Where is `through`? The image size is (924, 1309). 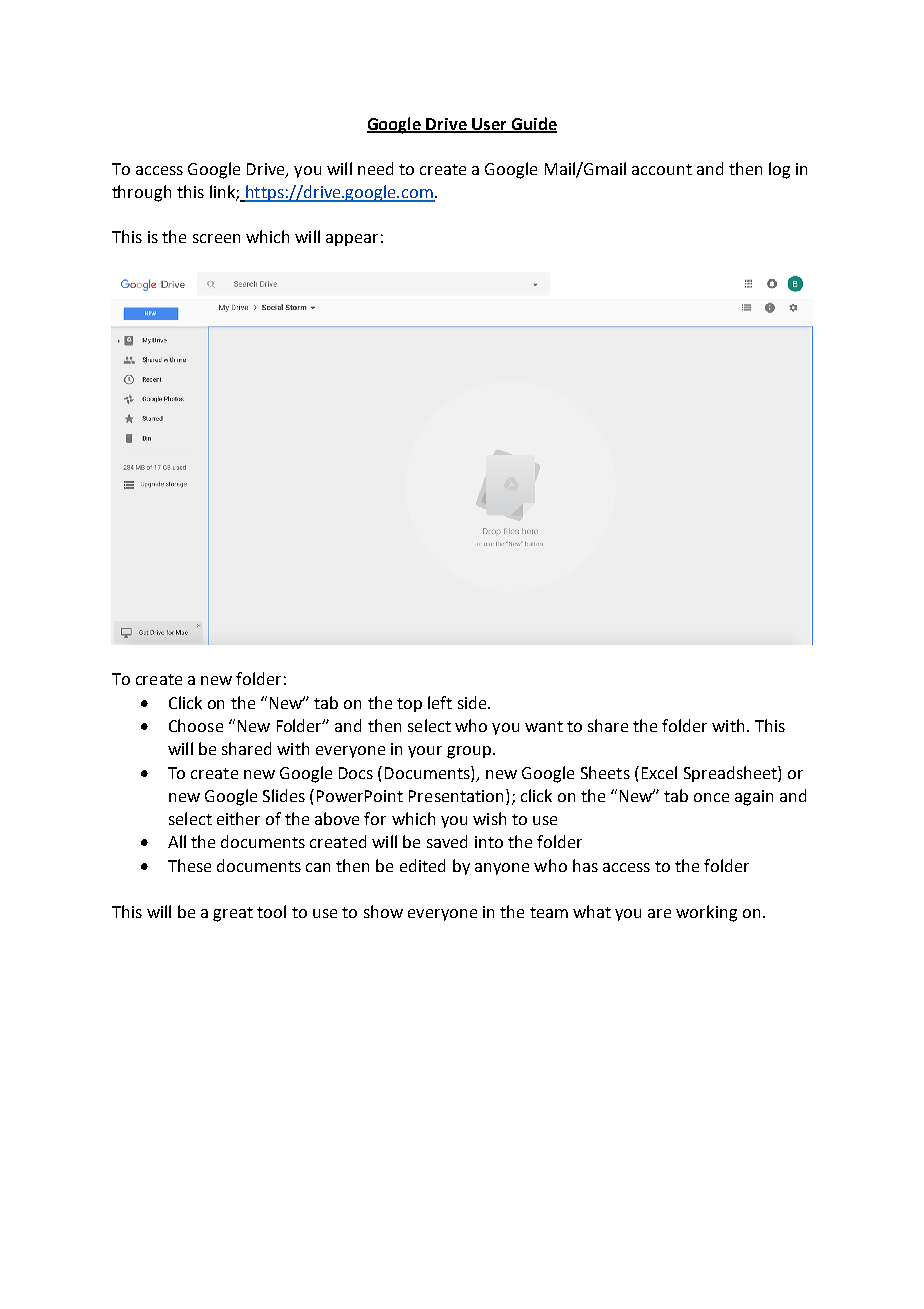
through is located at coordinates (141, 193).
